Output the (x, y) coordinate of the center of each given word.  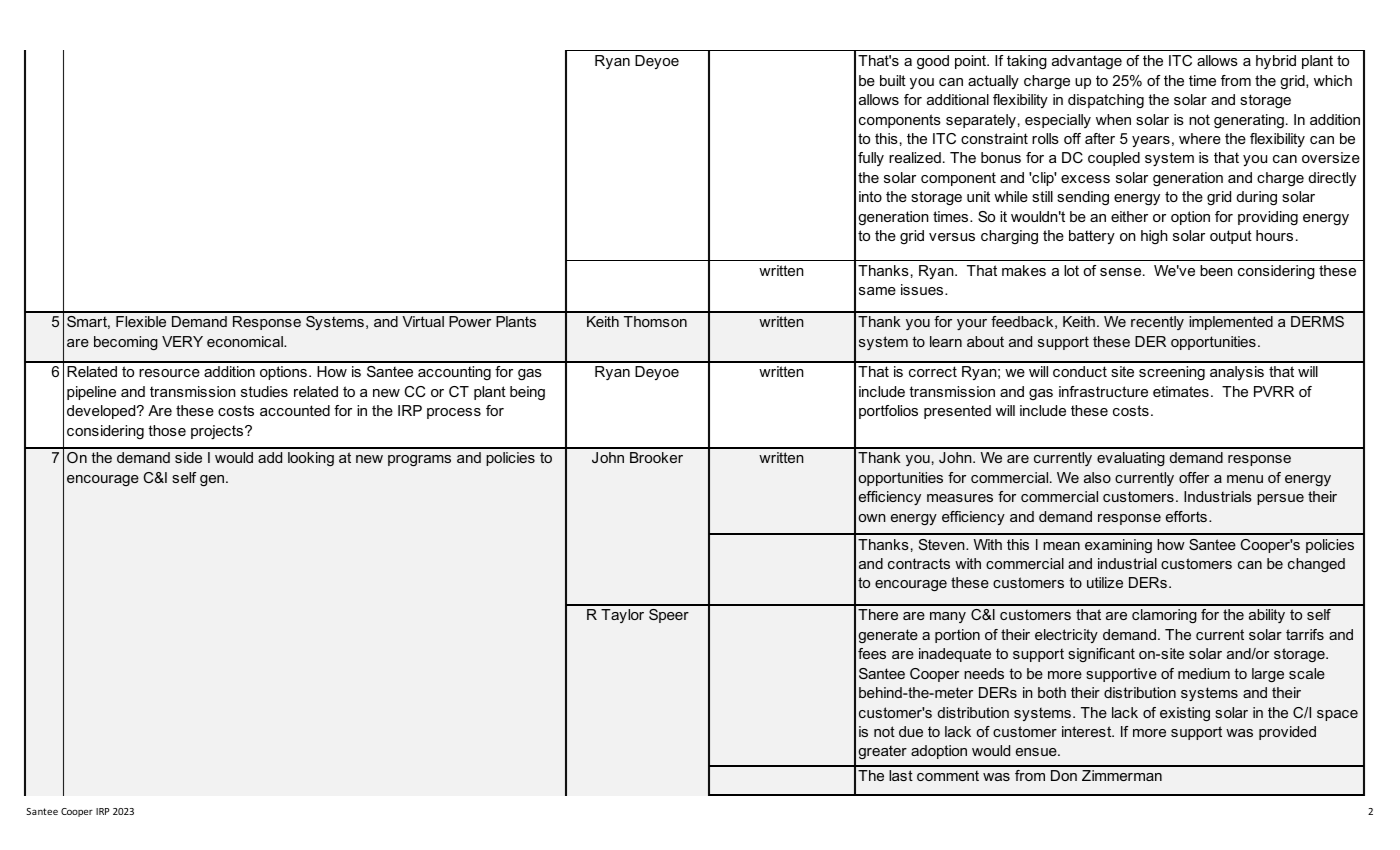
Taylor (622, 616)
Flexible (141, 321)
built (893, 80)
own (872, 518)
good (933, 62)
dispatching (1106, 101)
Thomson (655, 321)
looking (311, 459)
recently (1157, 323)
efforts (1186, 516)
